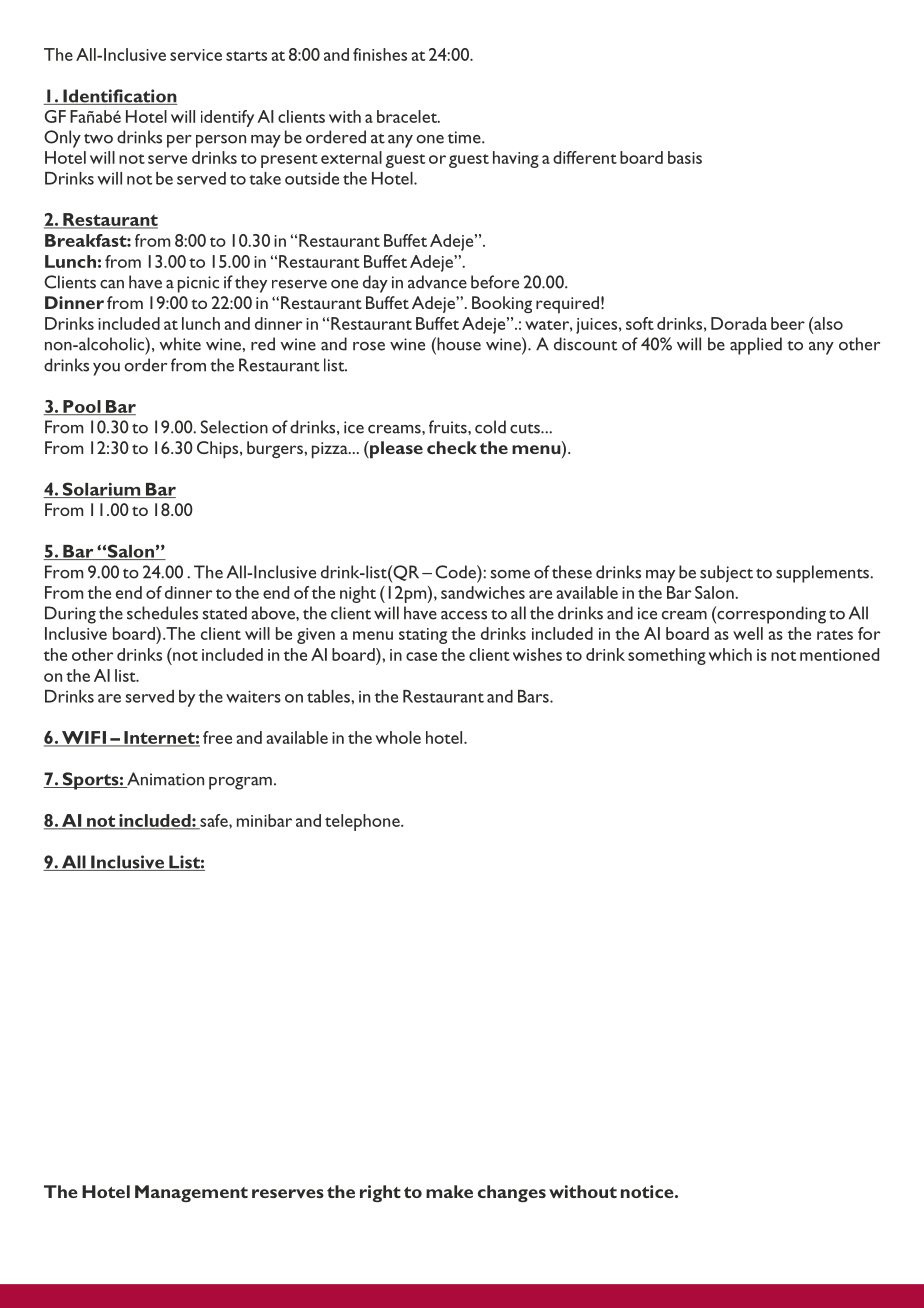  Describe the element at coordinates (756, 346) in the image. I see `applied` at that location.
